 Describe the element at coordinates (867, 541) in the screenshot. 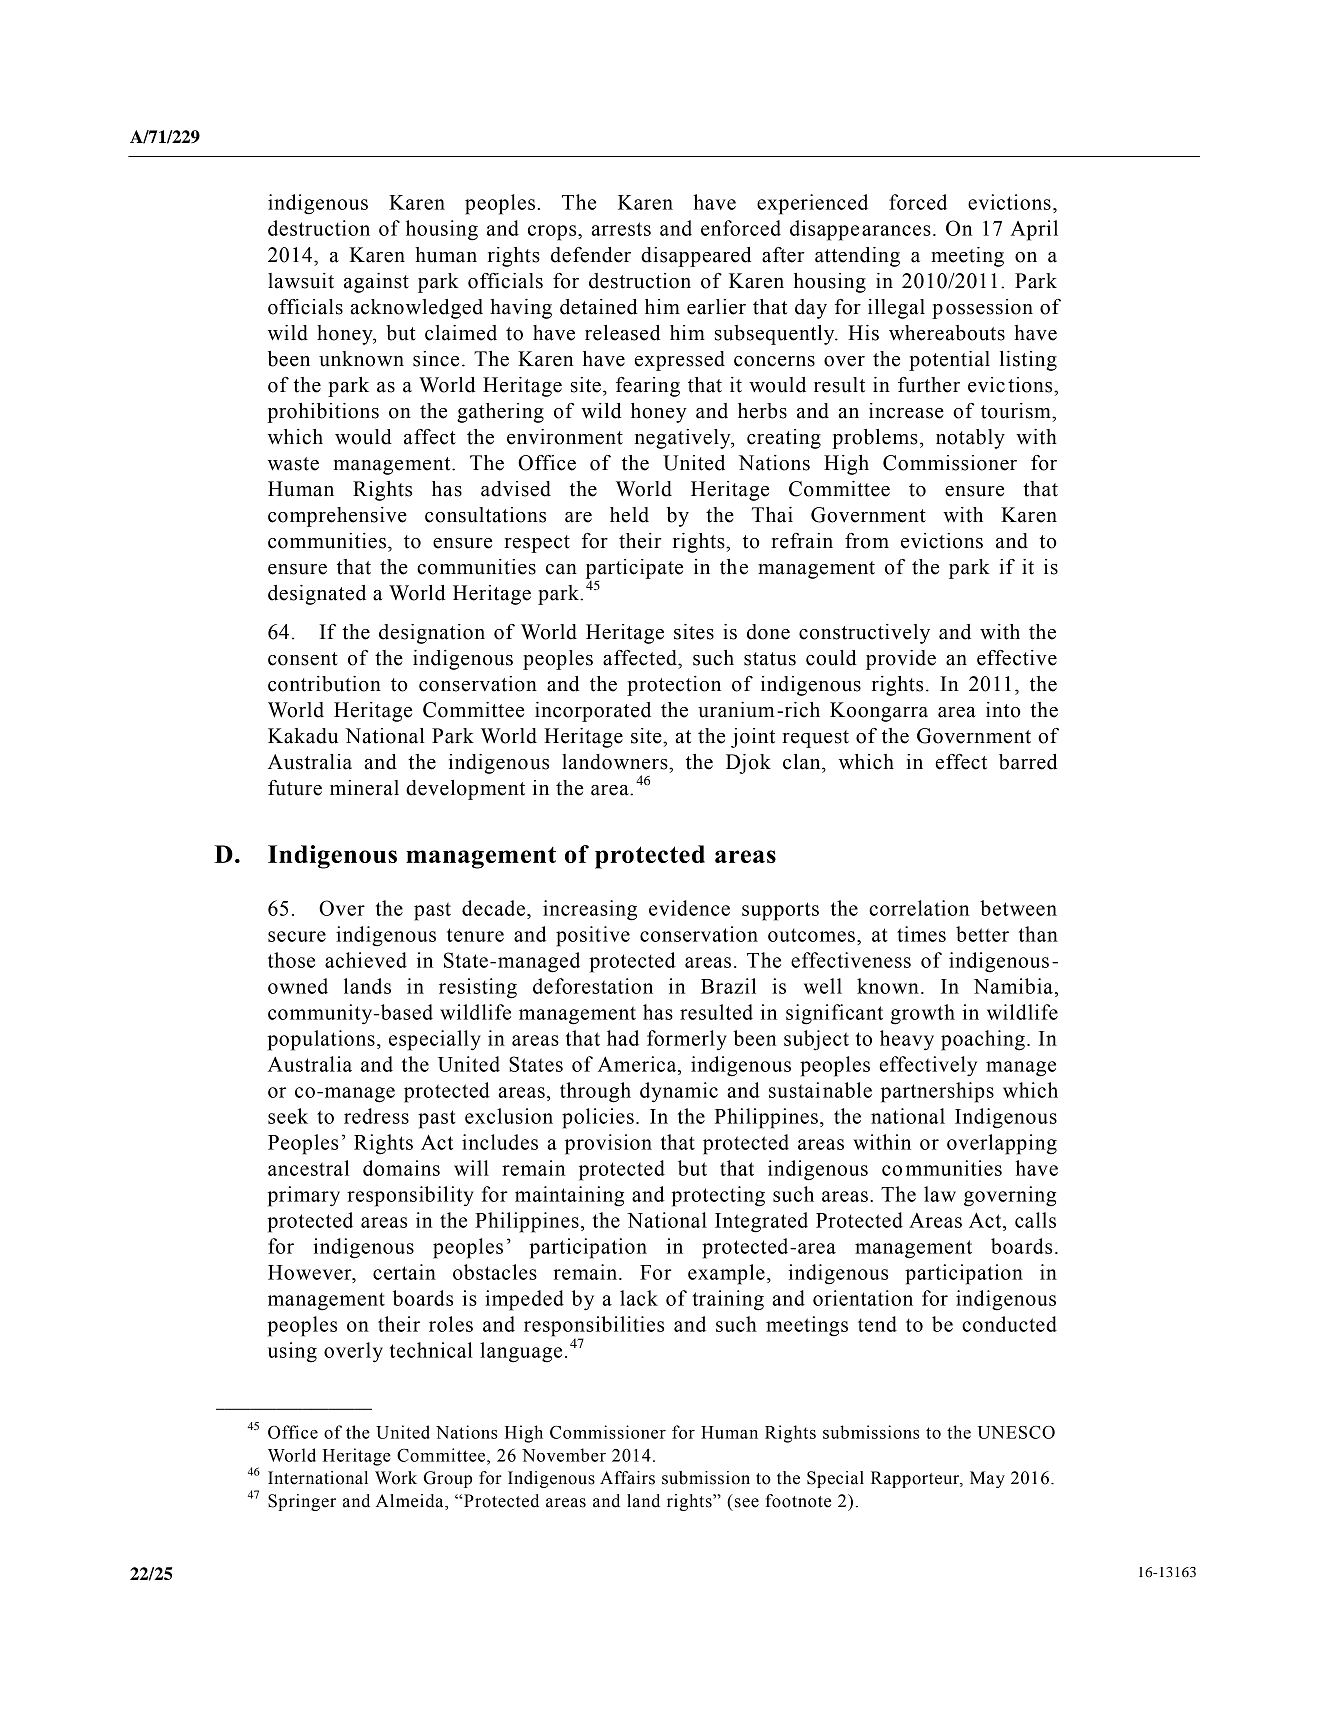

I see `from` at that location.
